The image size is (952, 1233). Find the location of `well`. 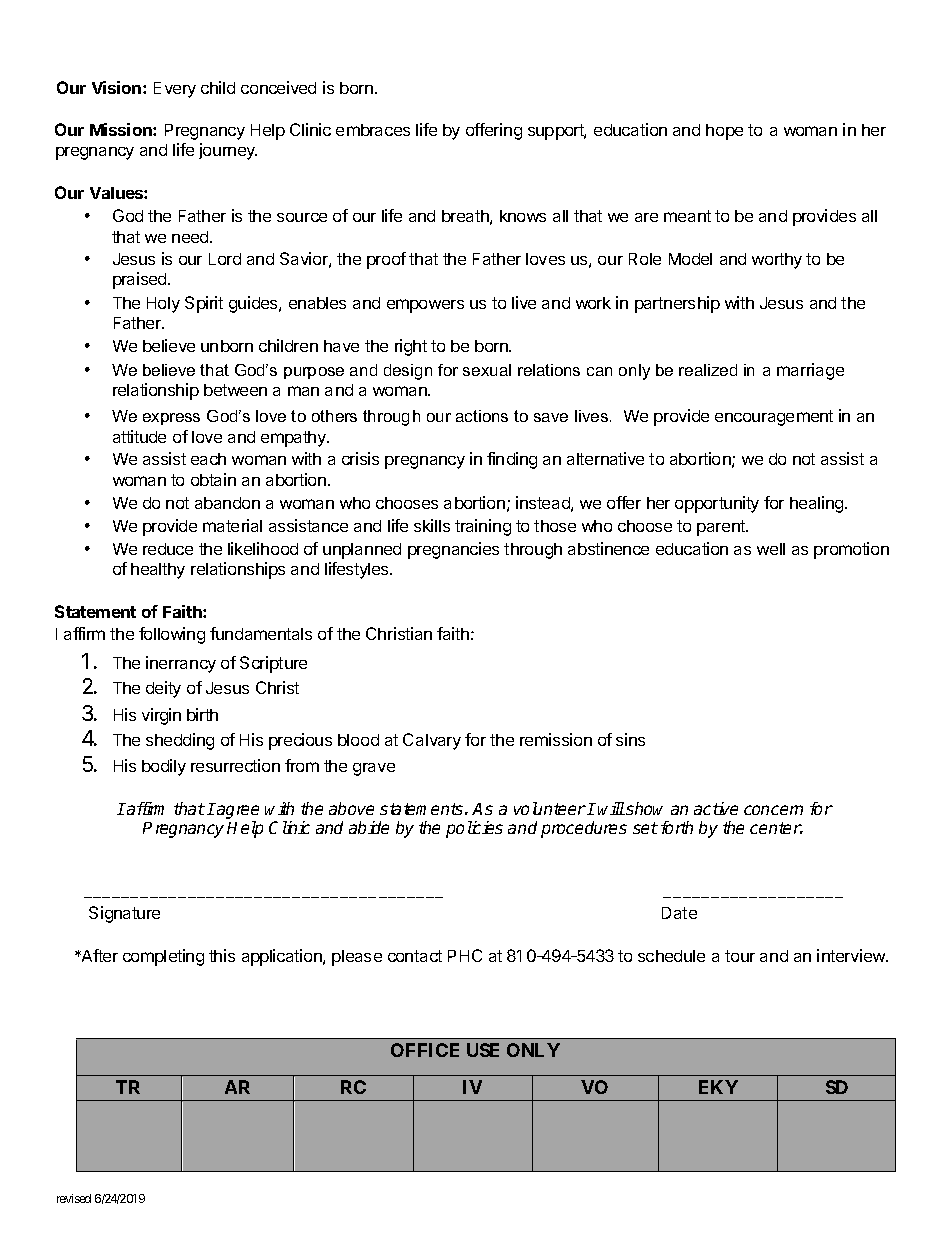

well is located at coordinates (771, 549).
